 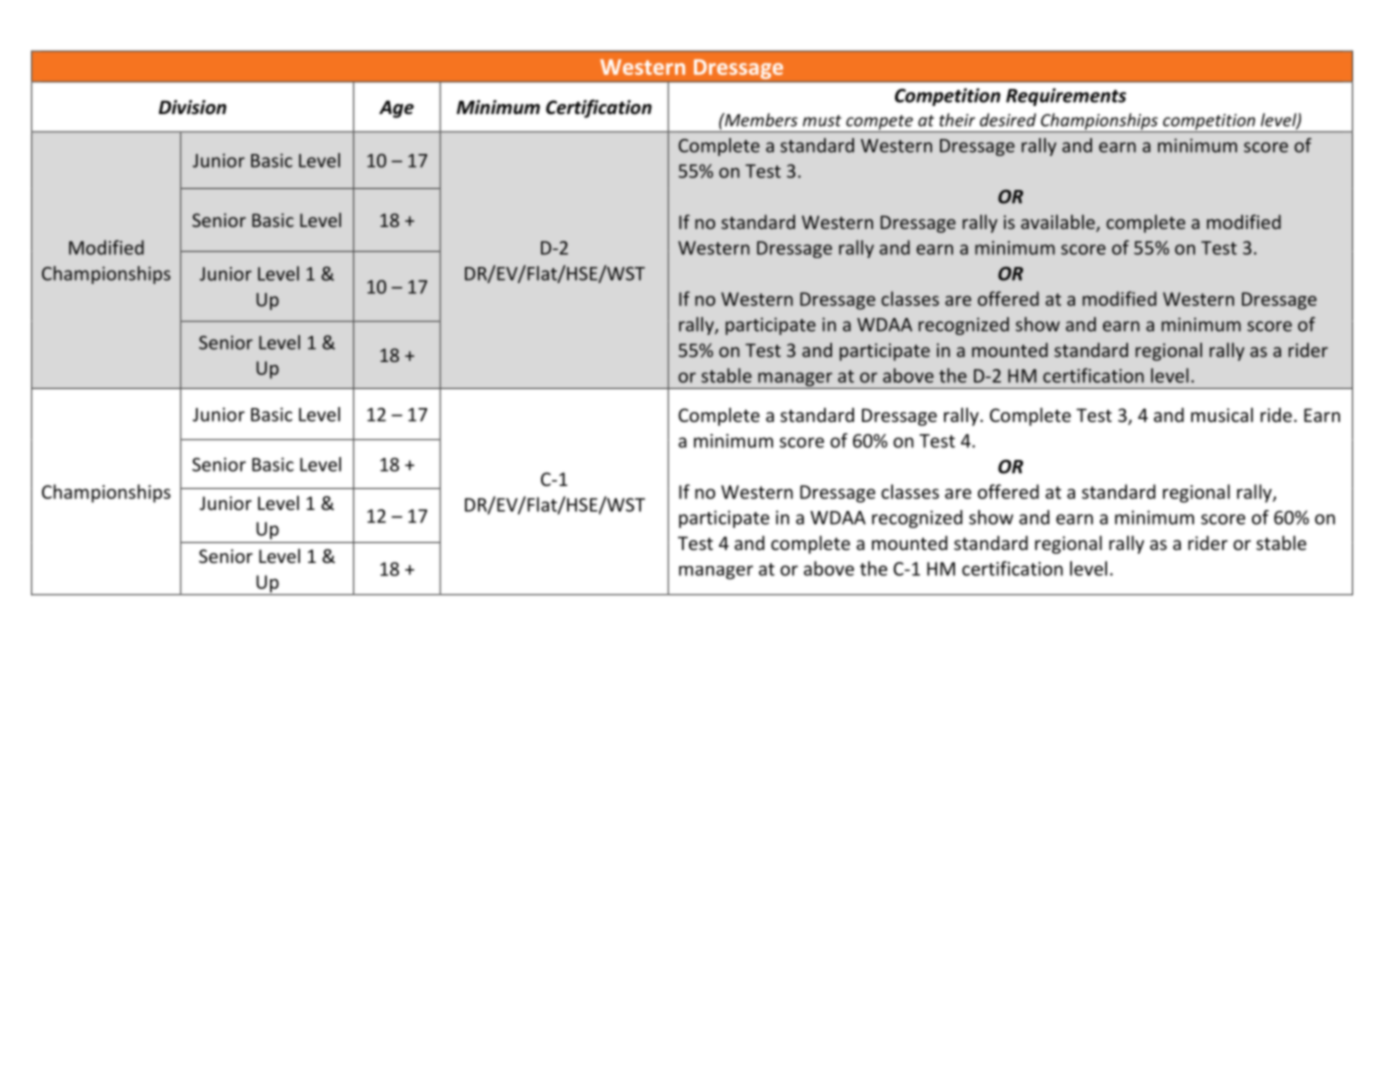 What do you see at coordinates (1008, 120) in the image?
I see `desired` at bounding box center [1008, 120].
